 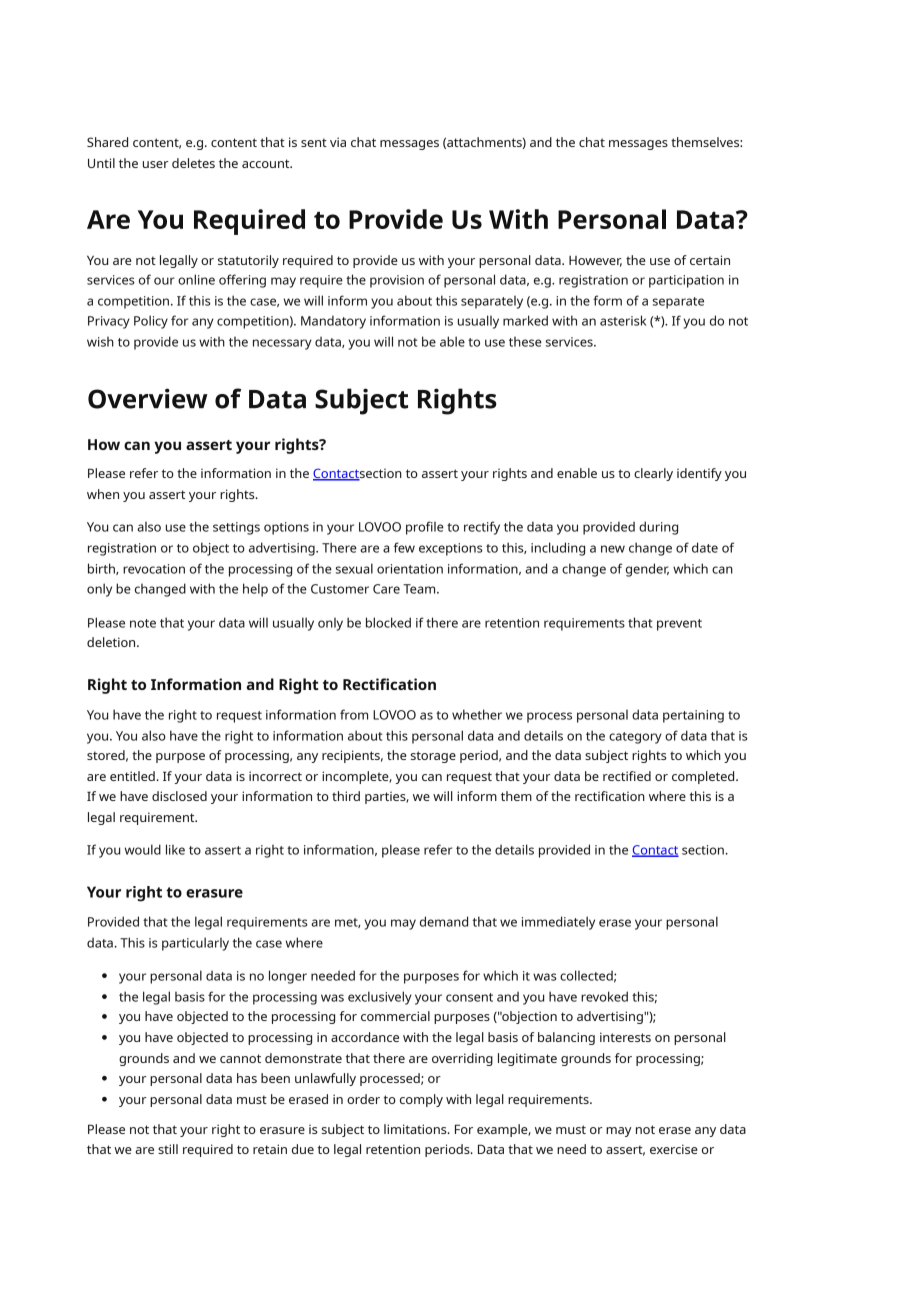 What do you see at coordinates (156, 164) in the image?
I see `user` at bounding box center [156, 164].
